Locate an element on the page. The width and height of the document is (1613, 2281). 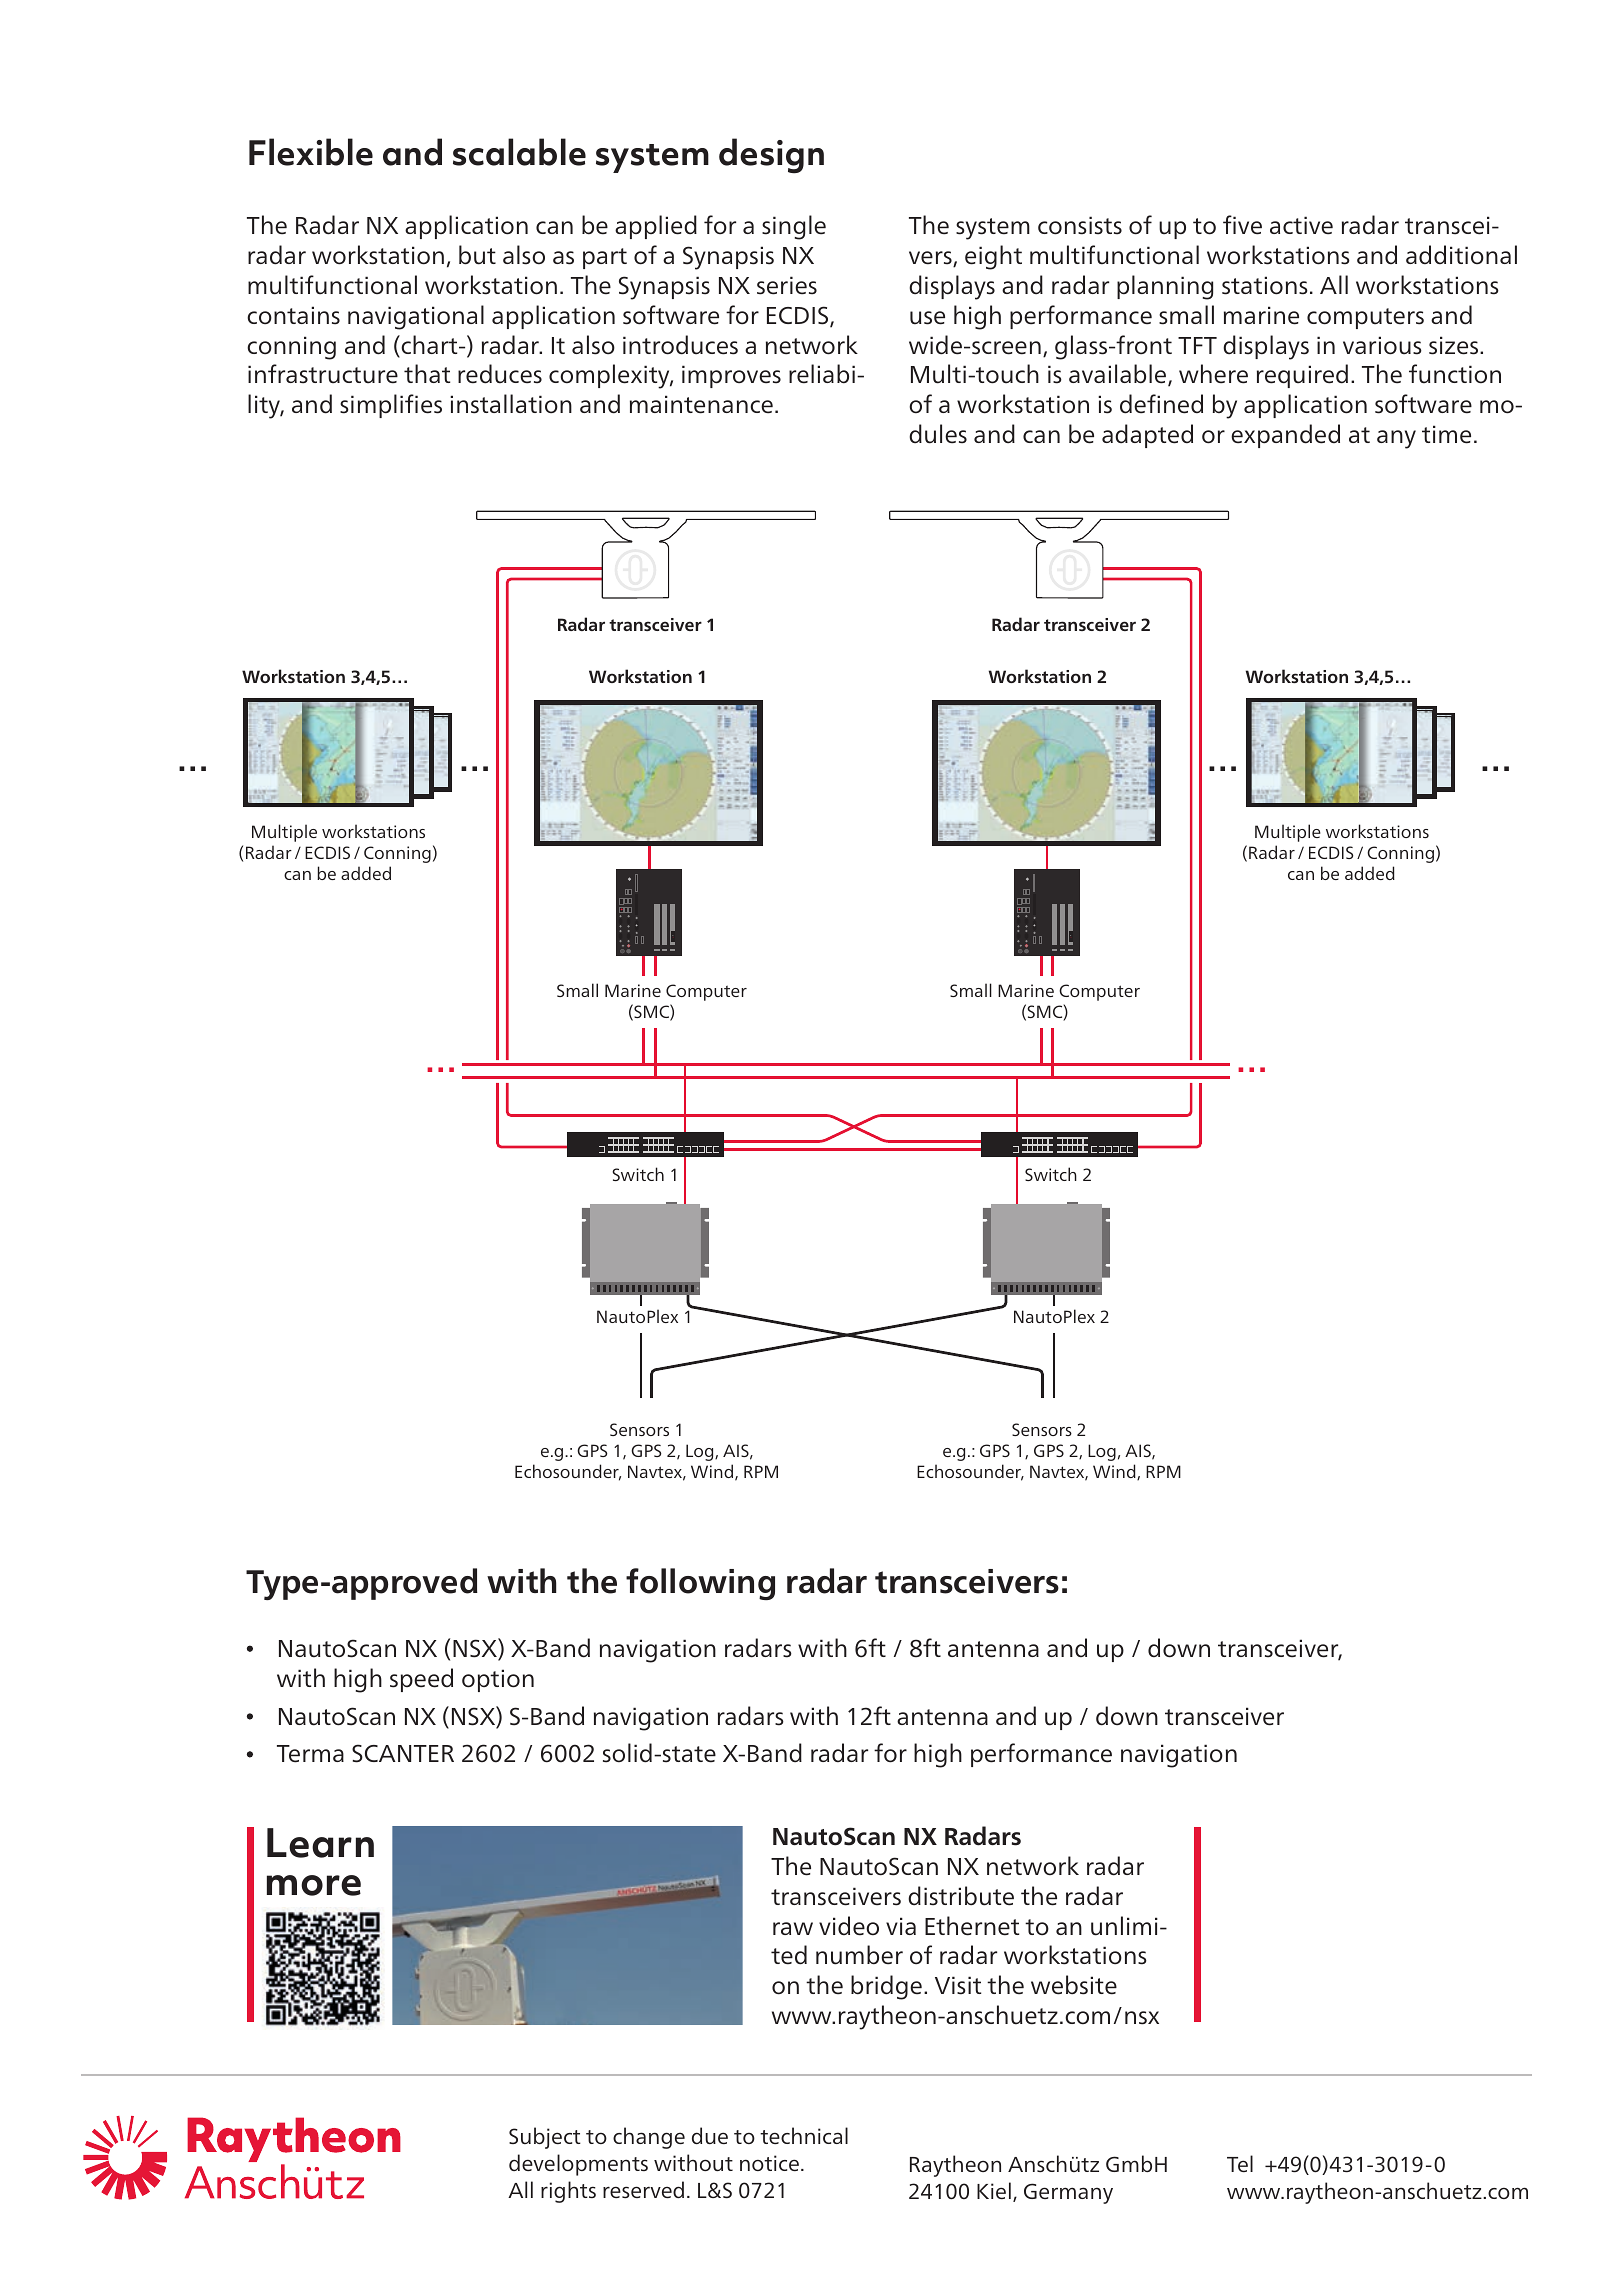
Subject is located at coordinates (545, 2138).
